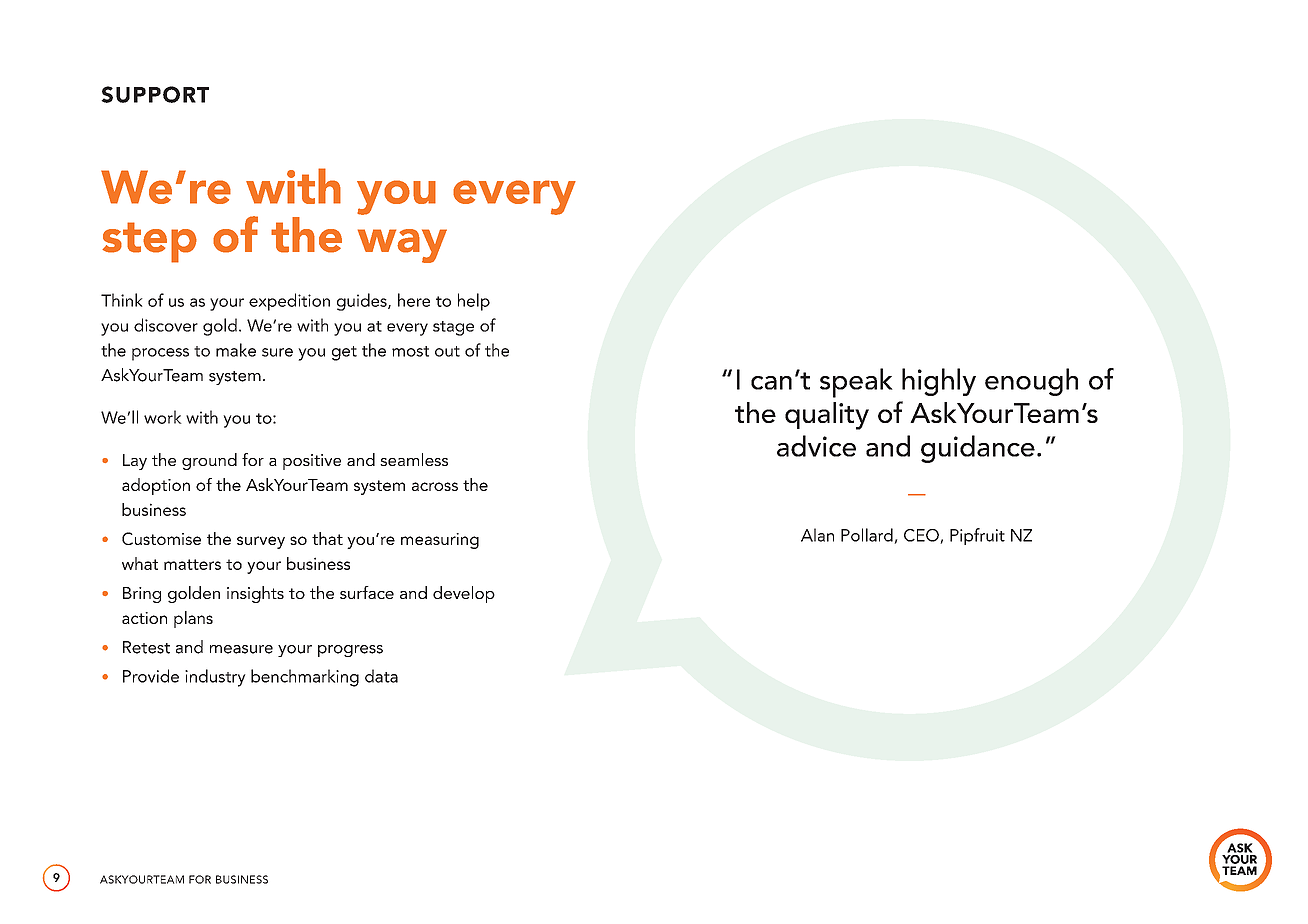 The height and width of the page is (924, 1308). What do you see at coordinates (922, 536) in the page?
I see `CEO` at bounding box center [922, 536].
